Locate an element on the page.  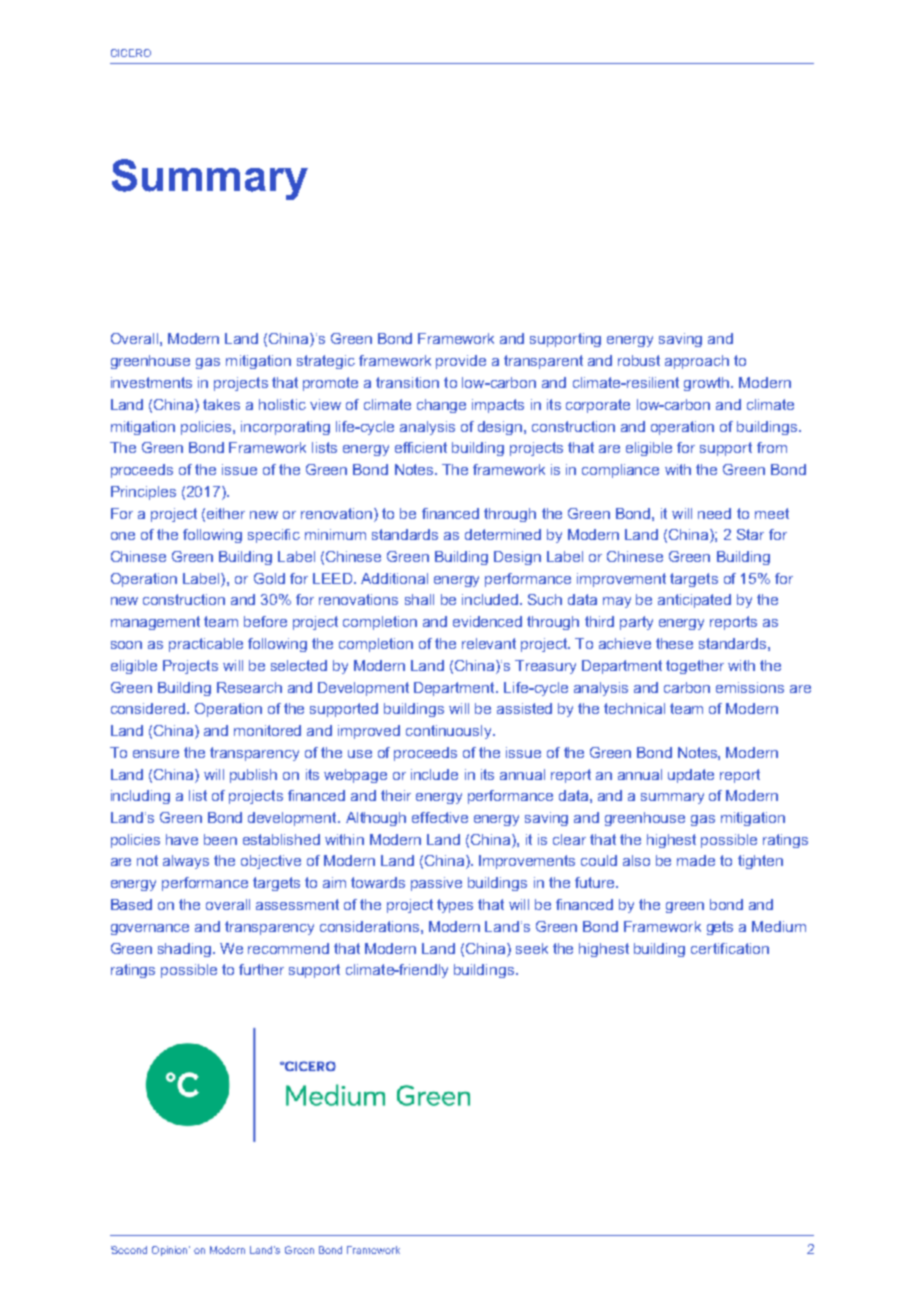
provide is located at coordinates (461, 362).
